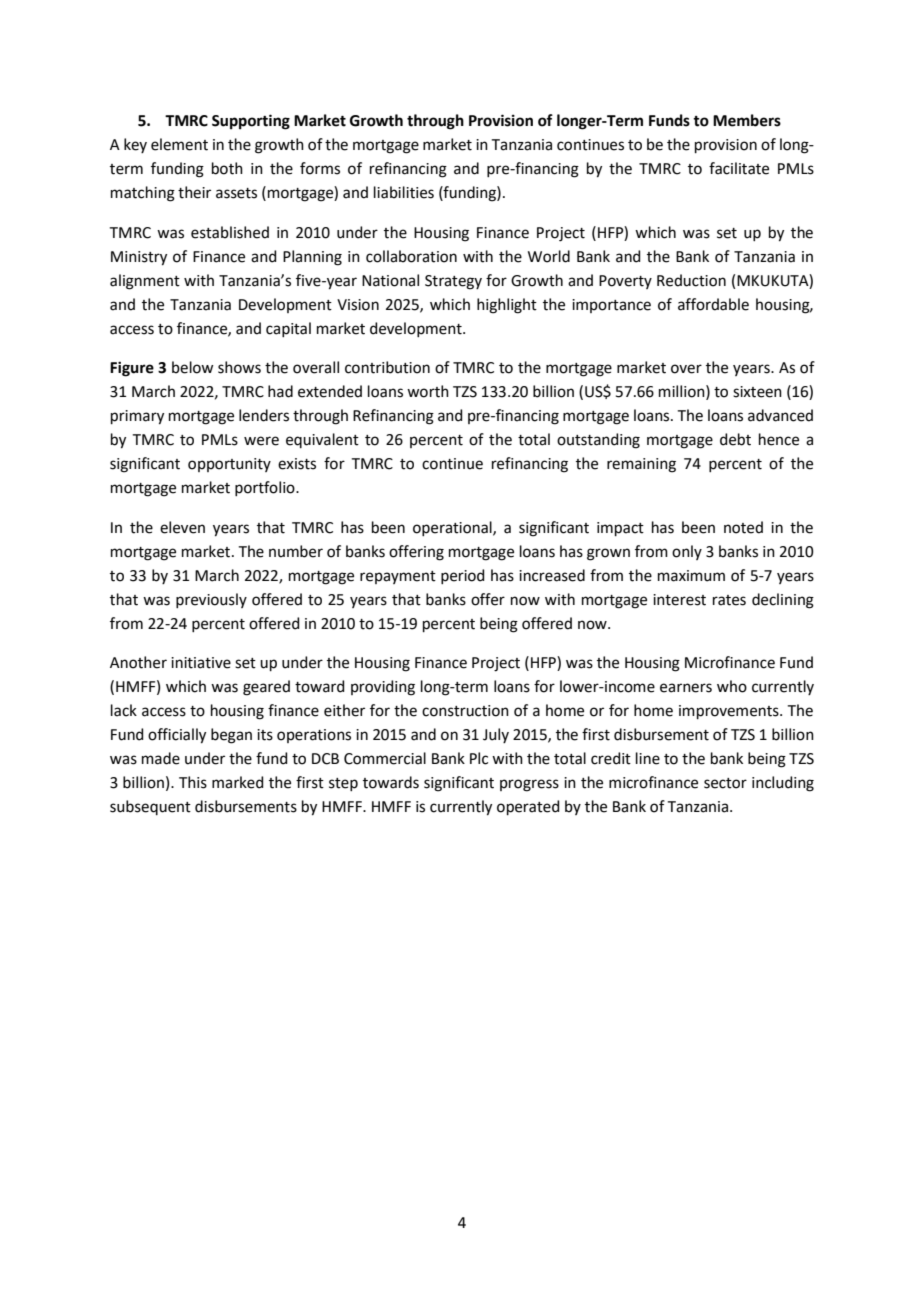  Describe the element at coordinates (179, 144) in the screenshot. I see `element` at that location.
